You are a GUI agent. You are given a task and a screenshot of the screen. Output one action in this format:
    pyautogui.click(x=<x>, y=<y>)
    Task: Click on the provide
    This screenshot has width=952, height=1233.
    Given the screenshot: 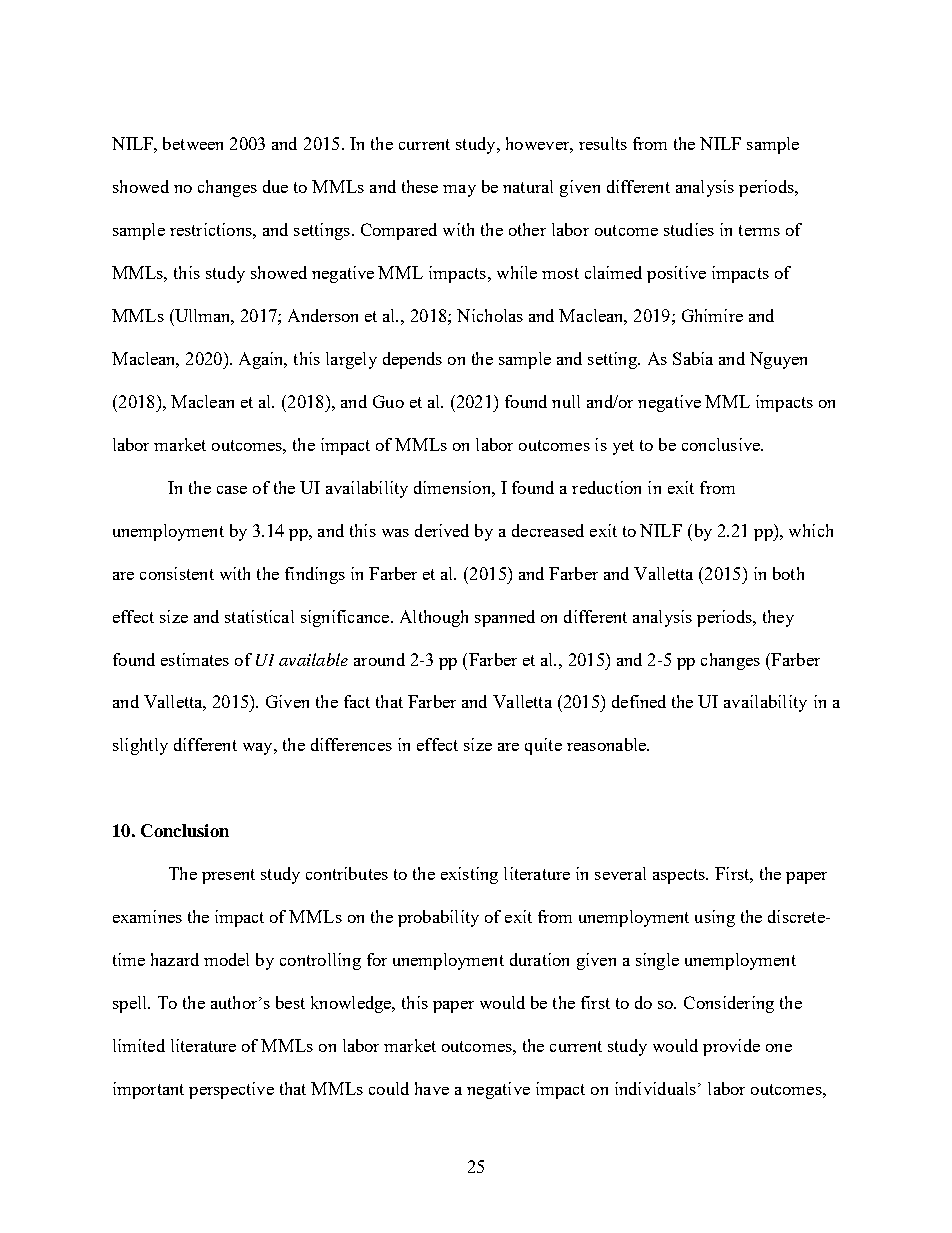 What is the action you would take?
    pyautogui.click(x=731, y=1047)
